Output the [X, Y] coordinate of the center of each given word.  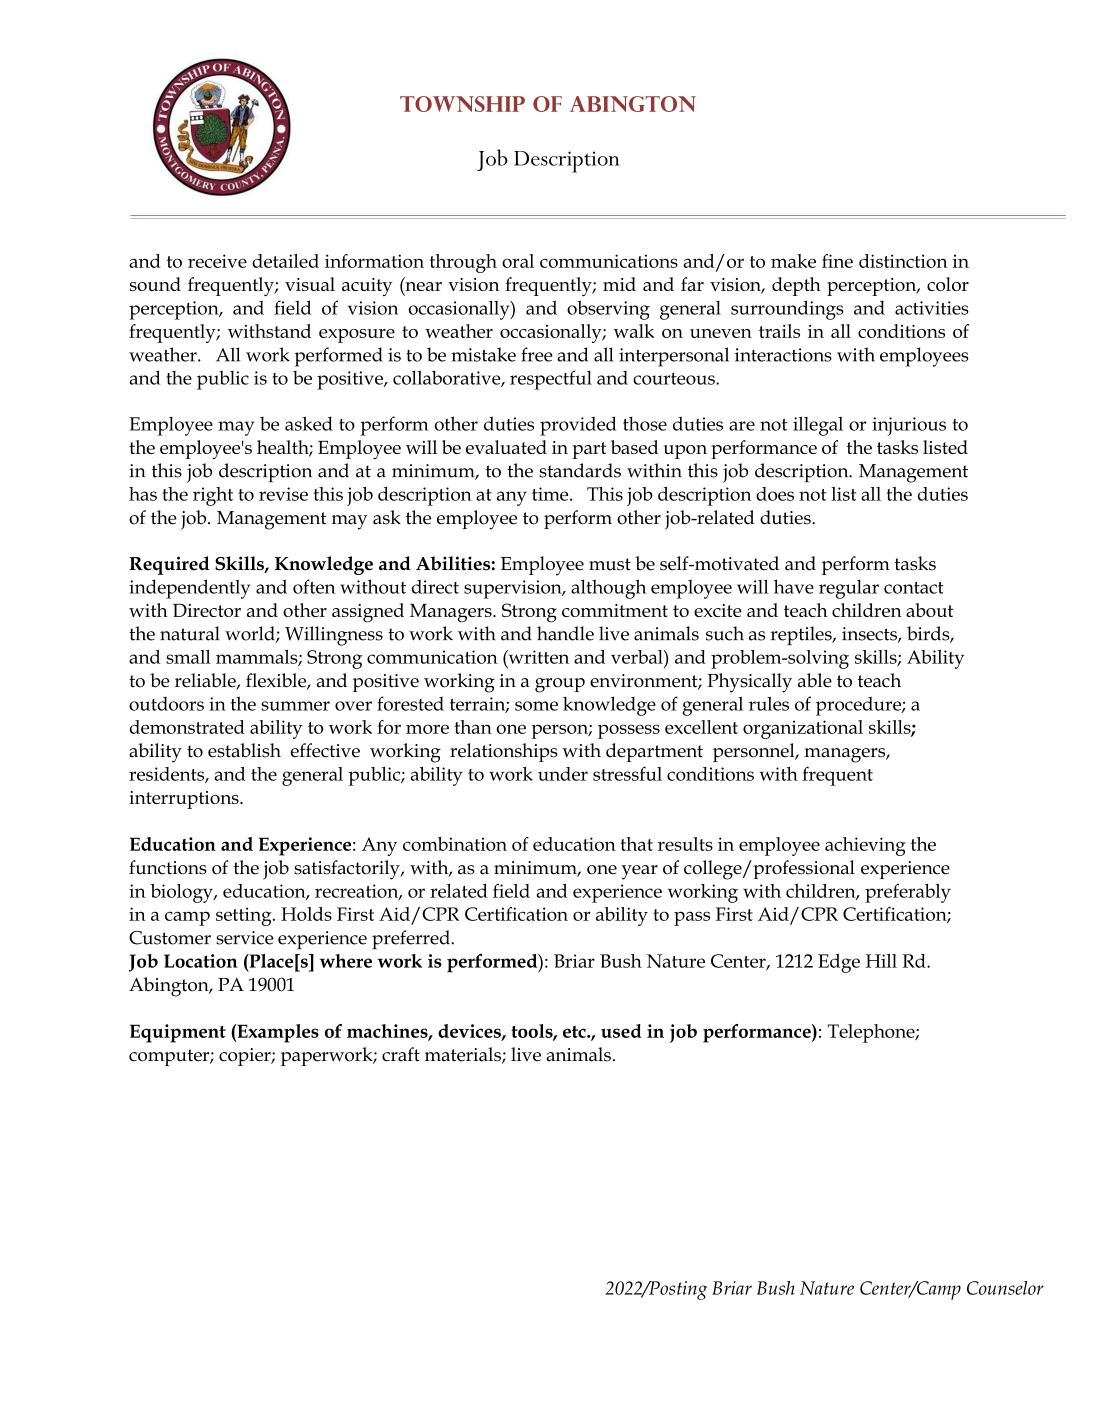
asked [309, 423]
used [621, 1031]
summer [295, 706]
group [560, 685]
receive [217, 261]
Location [201, 961]
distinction [903, 261]
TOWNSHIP [462, 104]
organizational [803, 729]
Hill [881, 961]
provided [578, 426]
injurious [909, 426]
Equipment [178, 1033]
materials [464, 1055]
